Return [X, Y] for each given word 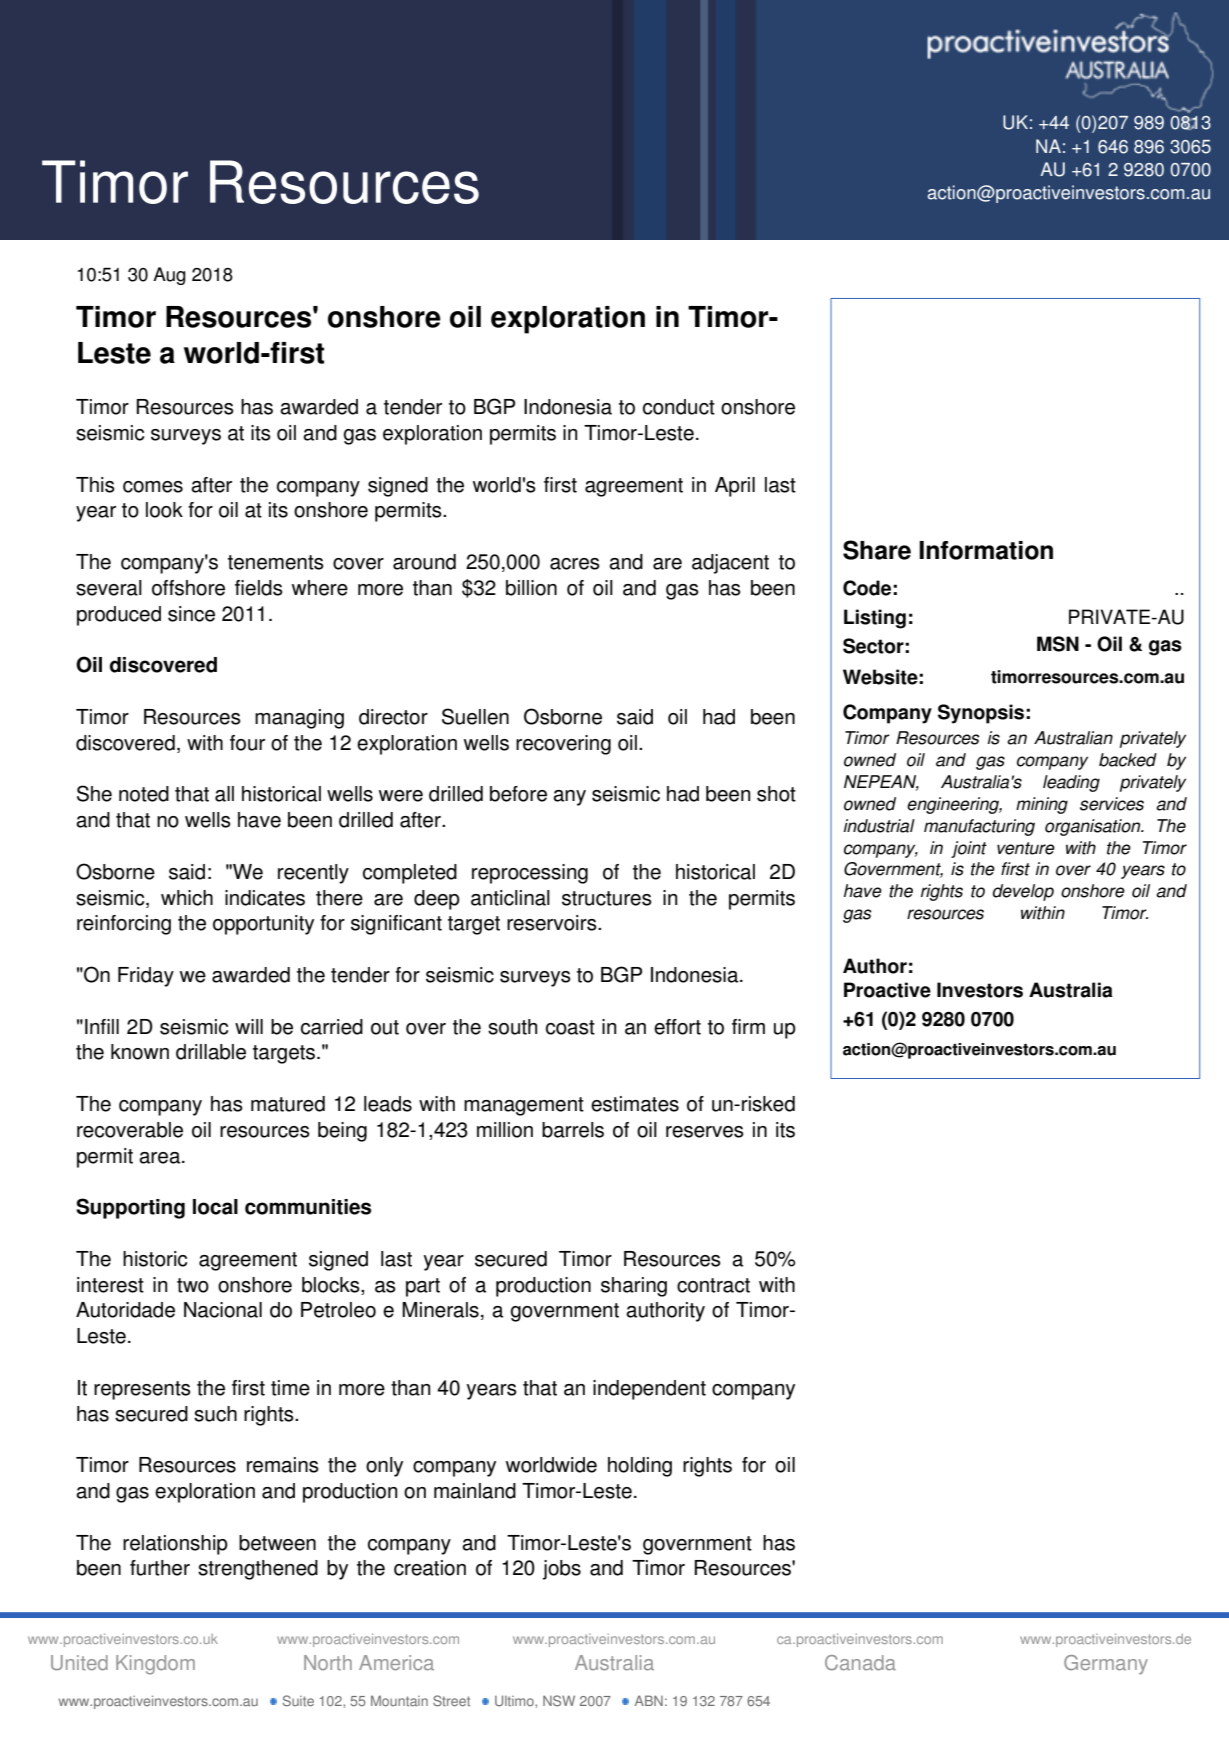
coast [570, 1027]
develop [1023, 892]
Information [986, 550]
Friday [146, 977]
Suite [298, 1700]
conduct [679, 407]
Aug [169, 276]
